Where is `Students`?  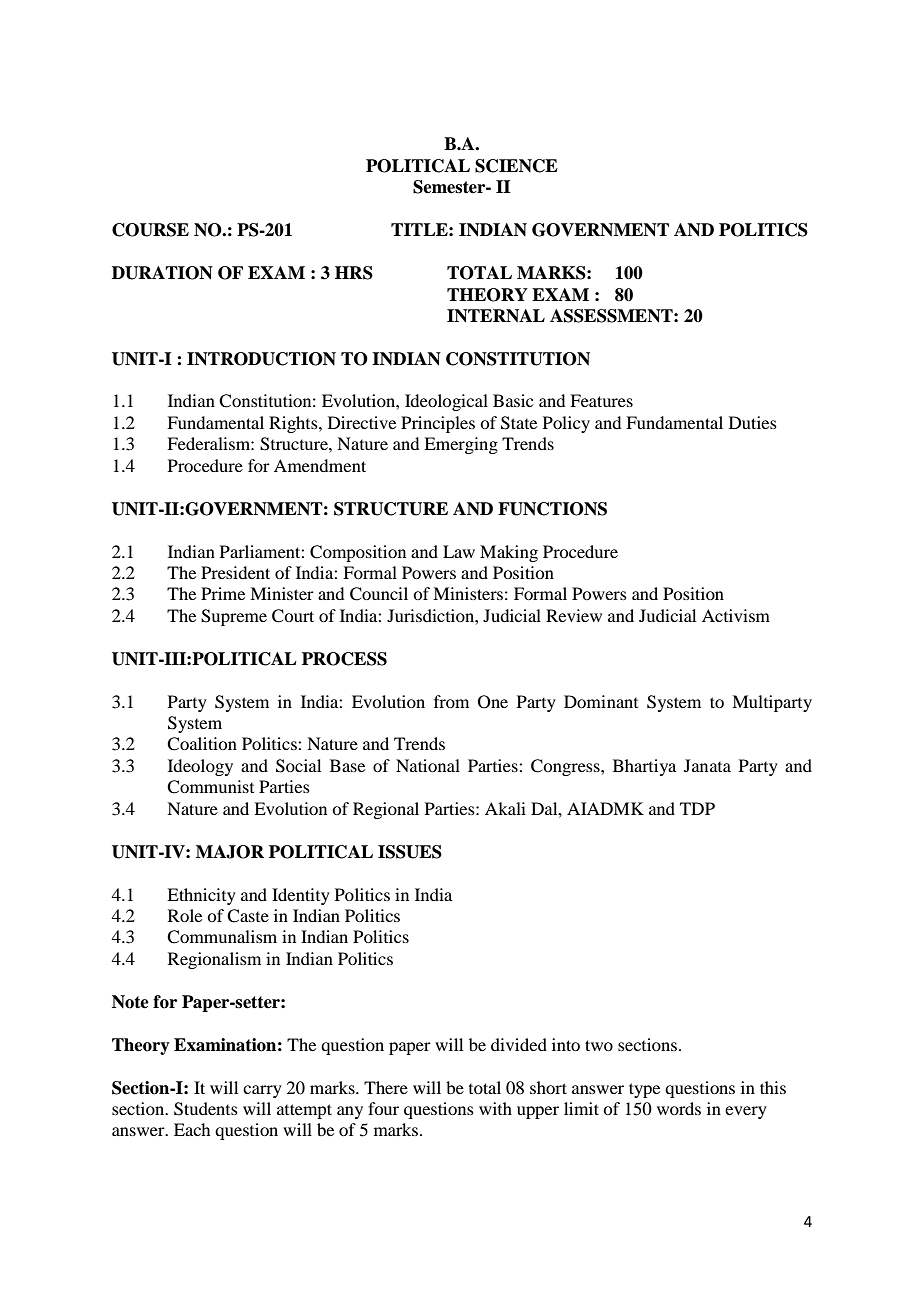 Students is located at coordinates (206, 1109).
